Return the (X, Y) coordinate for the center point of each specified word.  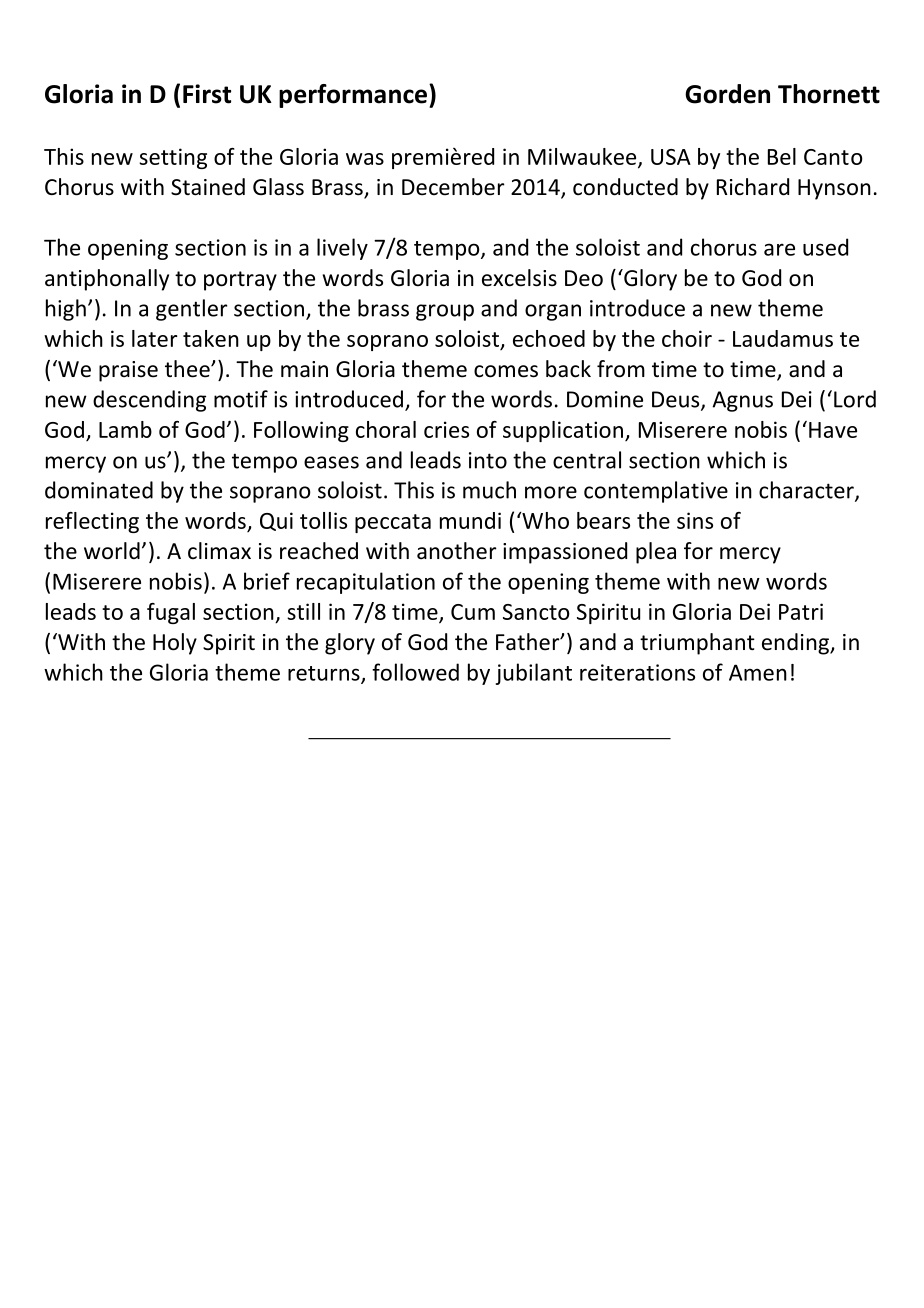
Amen (758, 672)
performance (353, 96)
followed (415, 672)
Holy (175, 644)
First (207, 94)
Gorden (727, 94)
